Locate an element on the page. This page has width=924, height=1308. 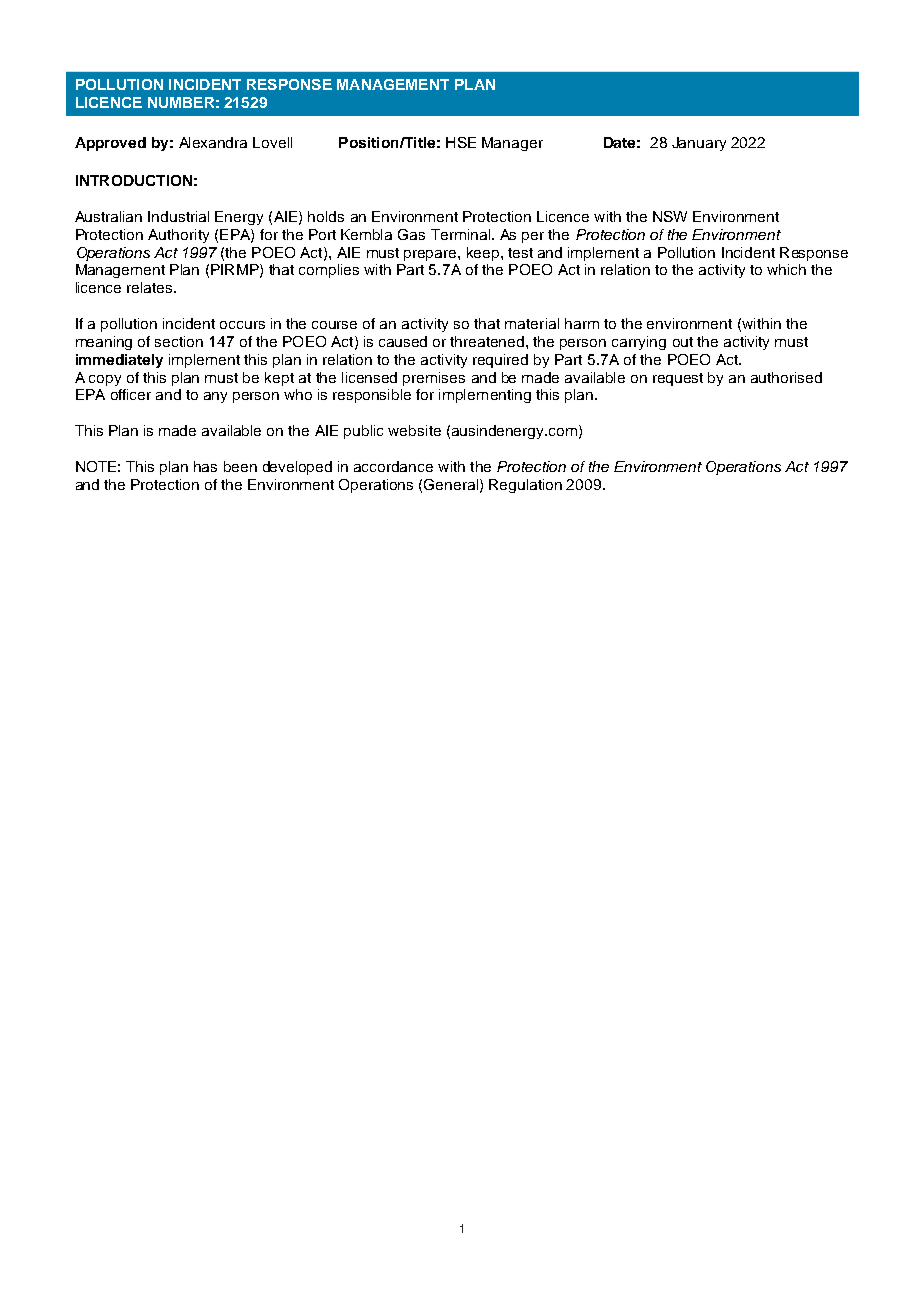
Authority is located at coordinates (178, 236).
